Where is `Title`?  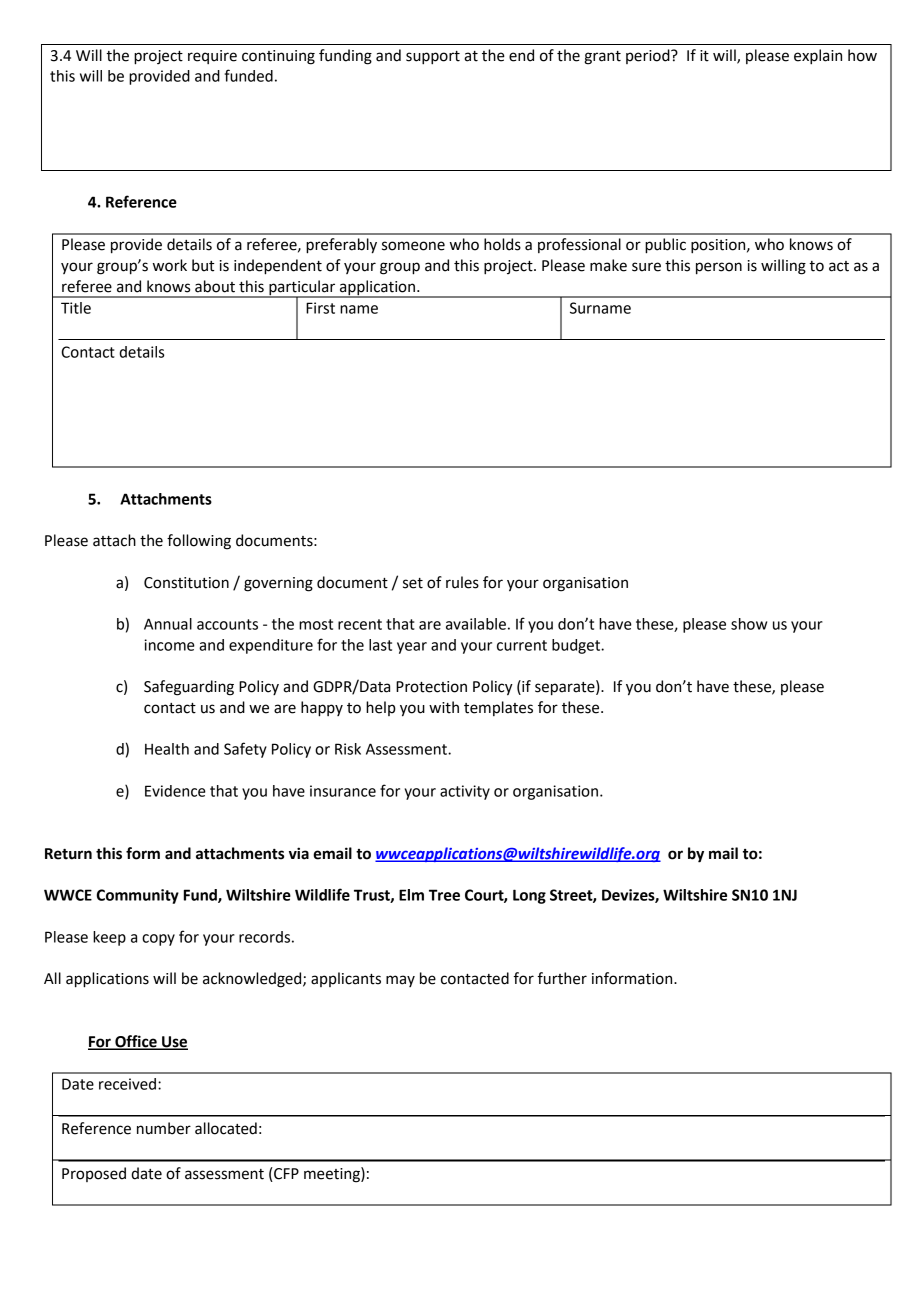
Title is located at coordinates (76, 308).
